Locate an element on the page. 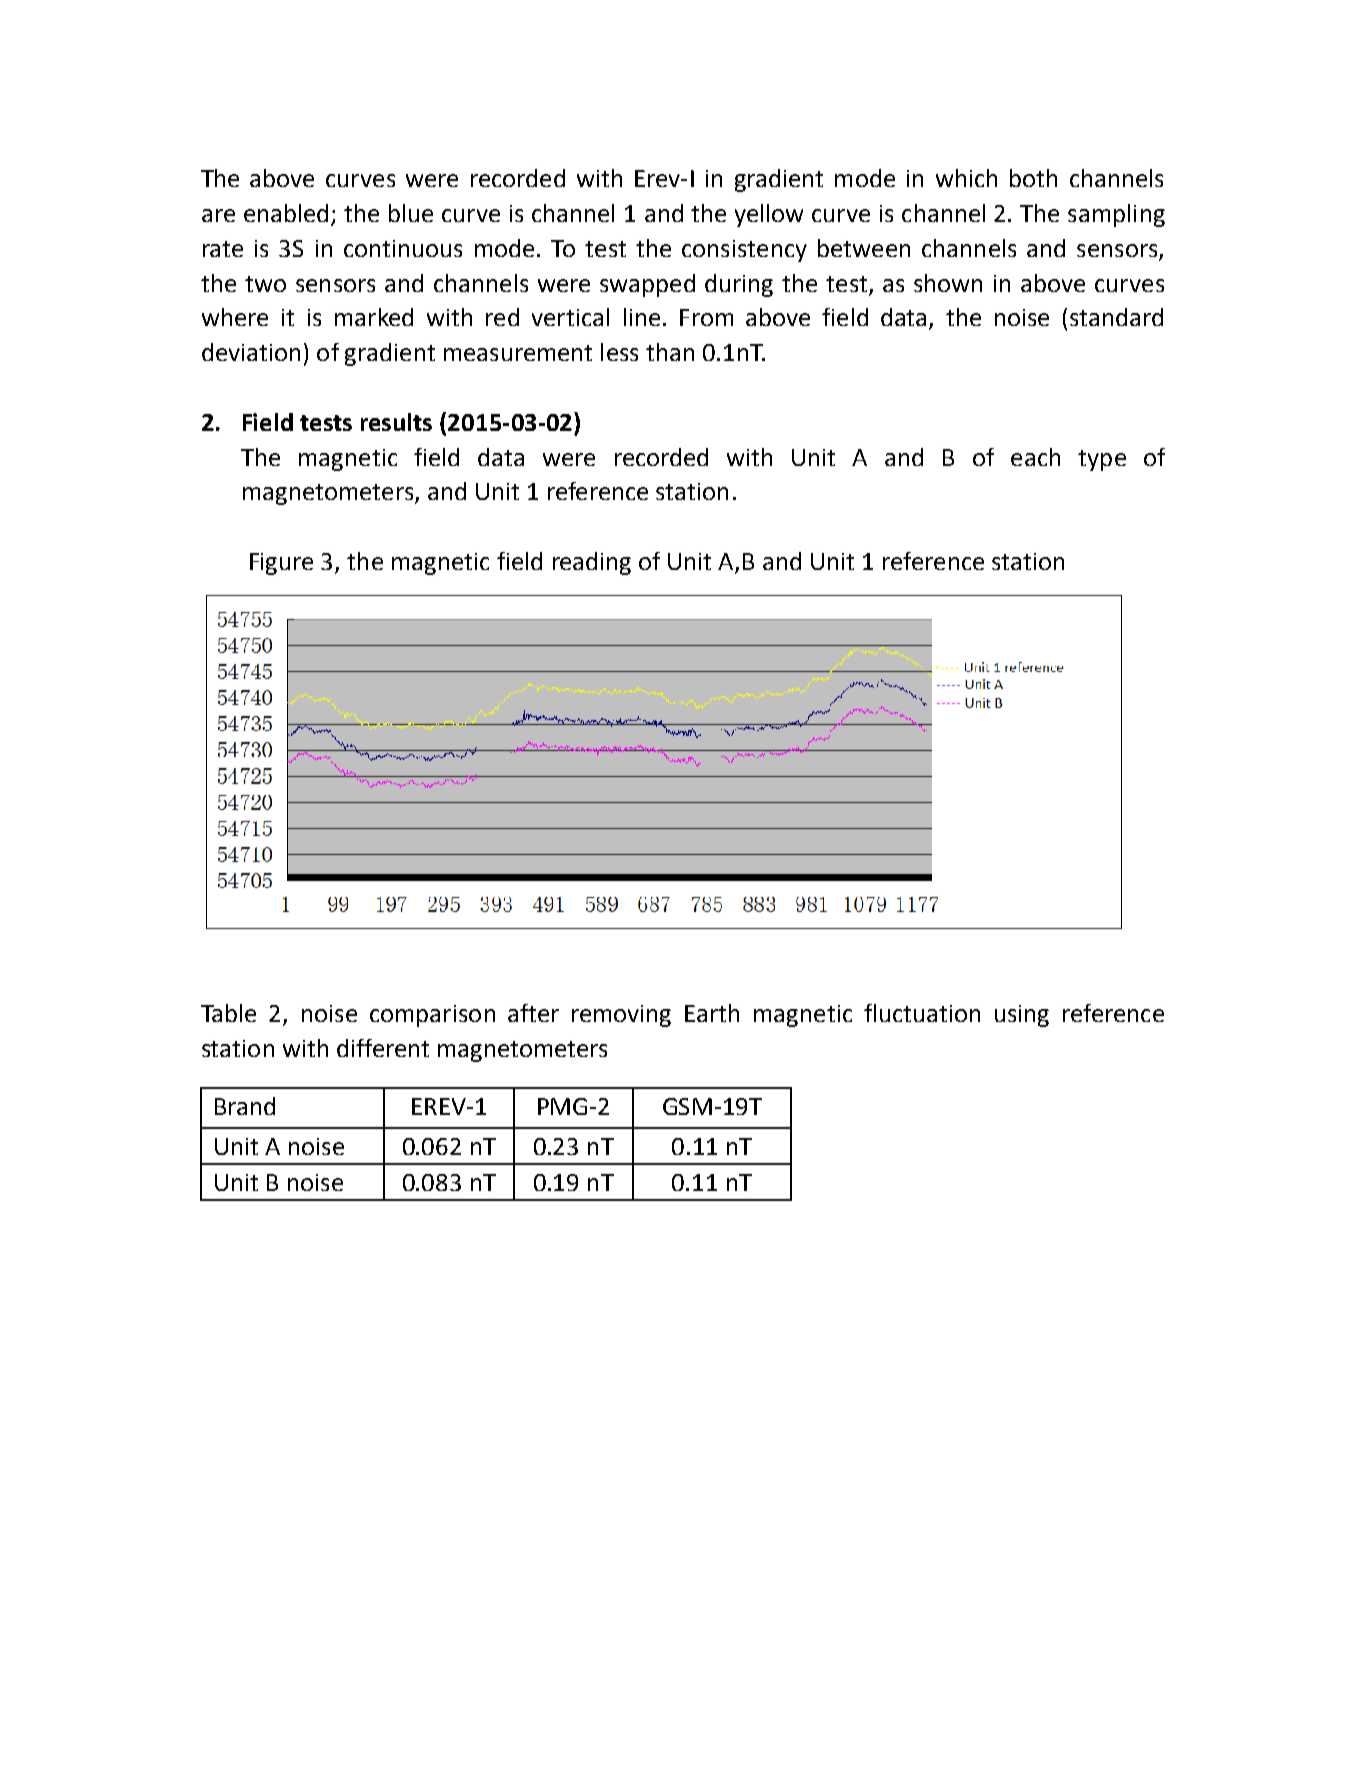 Image resolution: width=1366 pixels, height=1767 pixels. both is located at coordinates (1033, 178).
